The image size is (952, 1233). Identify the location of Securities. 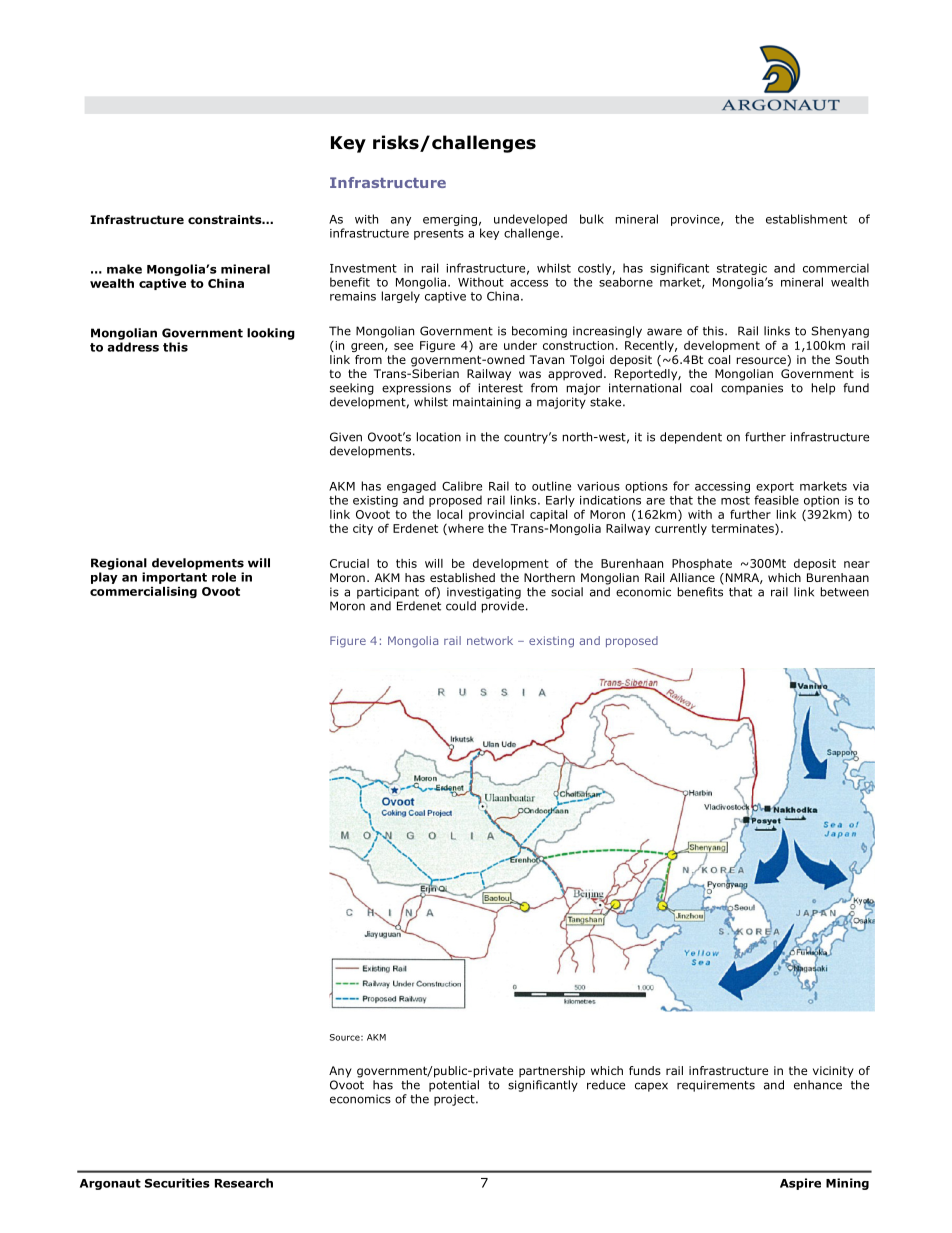
(177, 1183).
